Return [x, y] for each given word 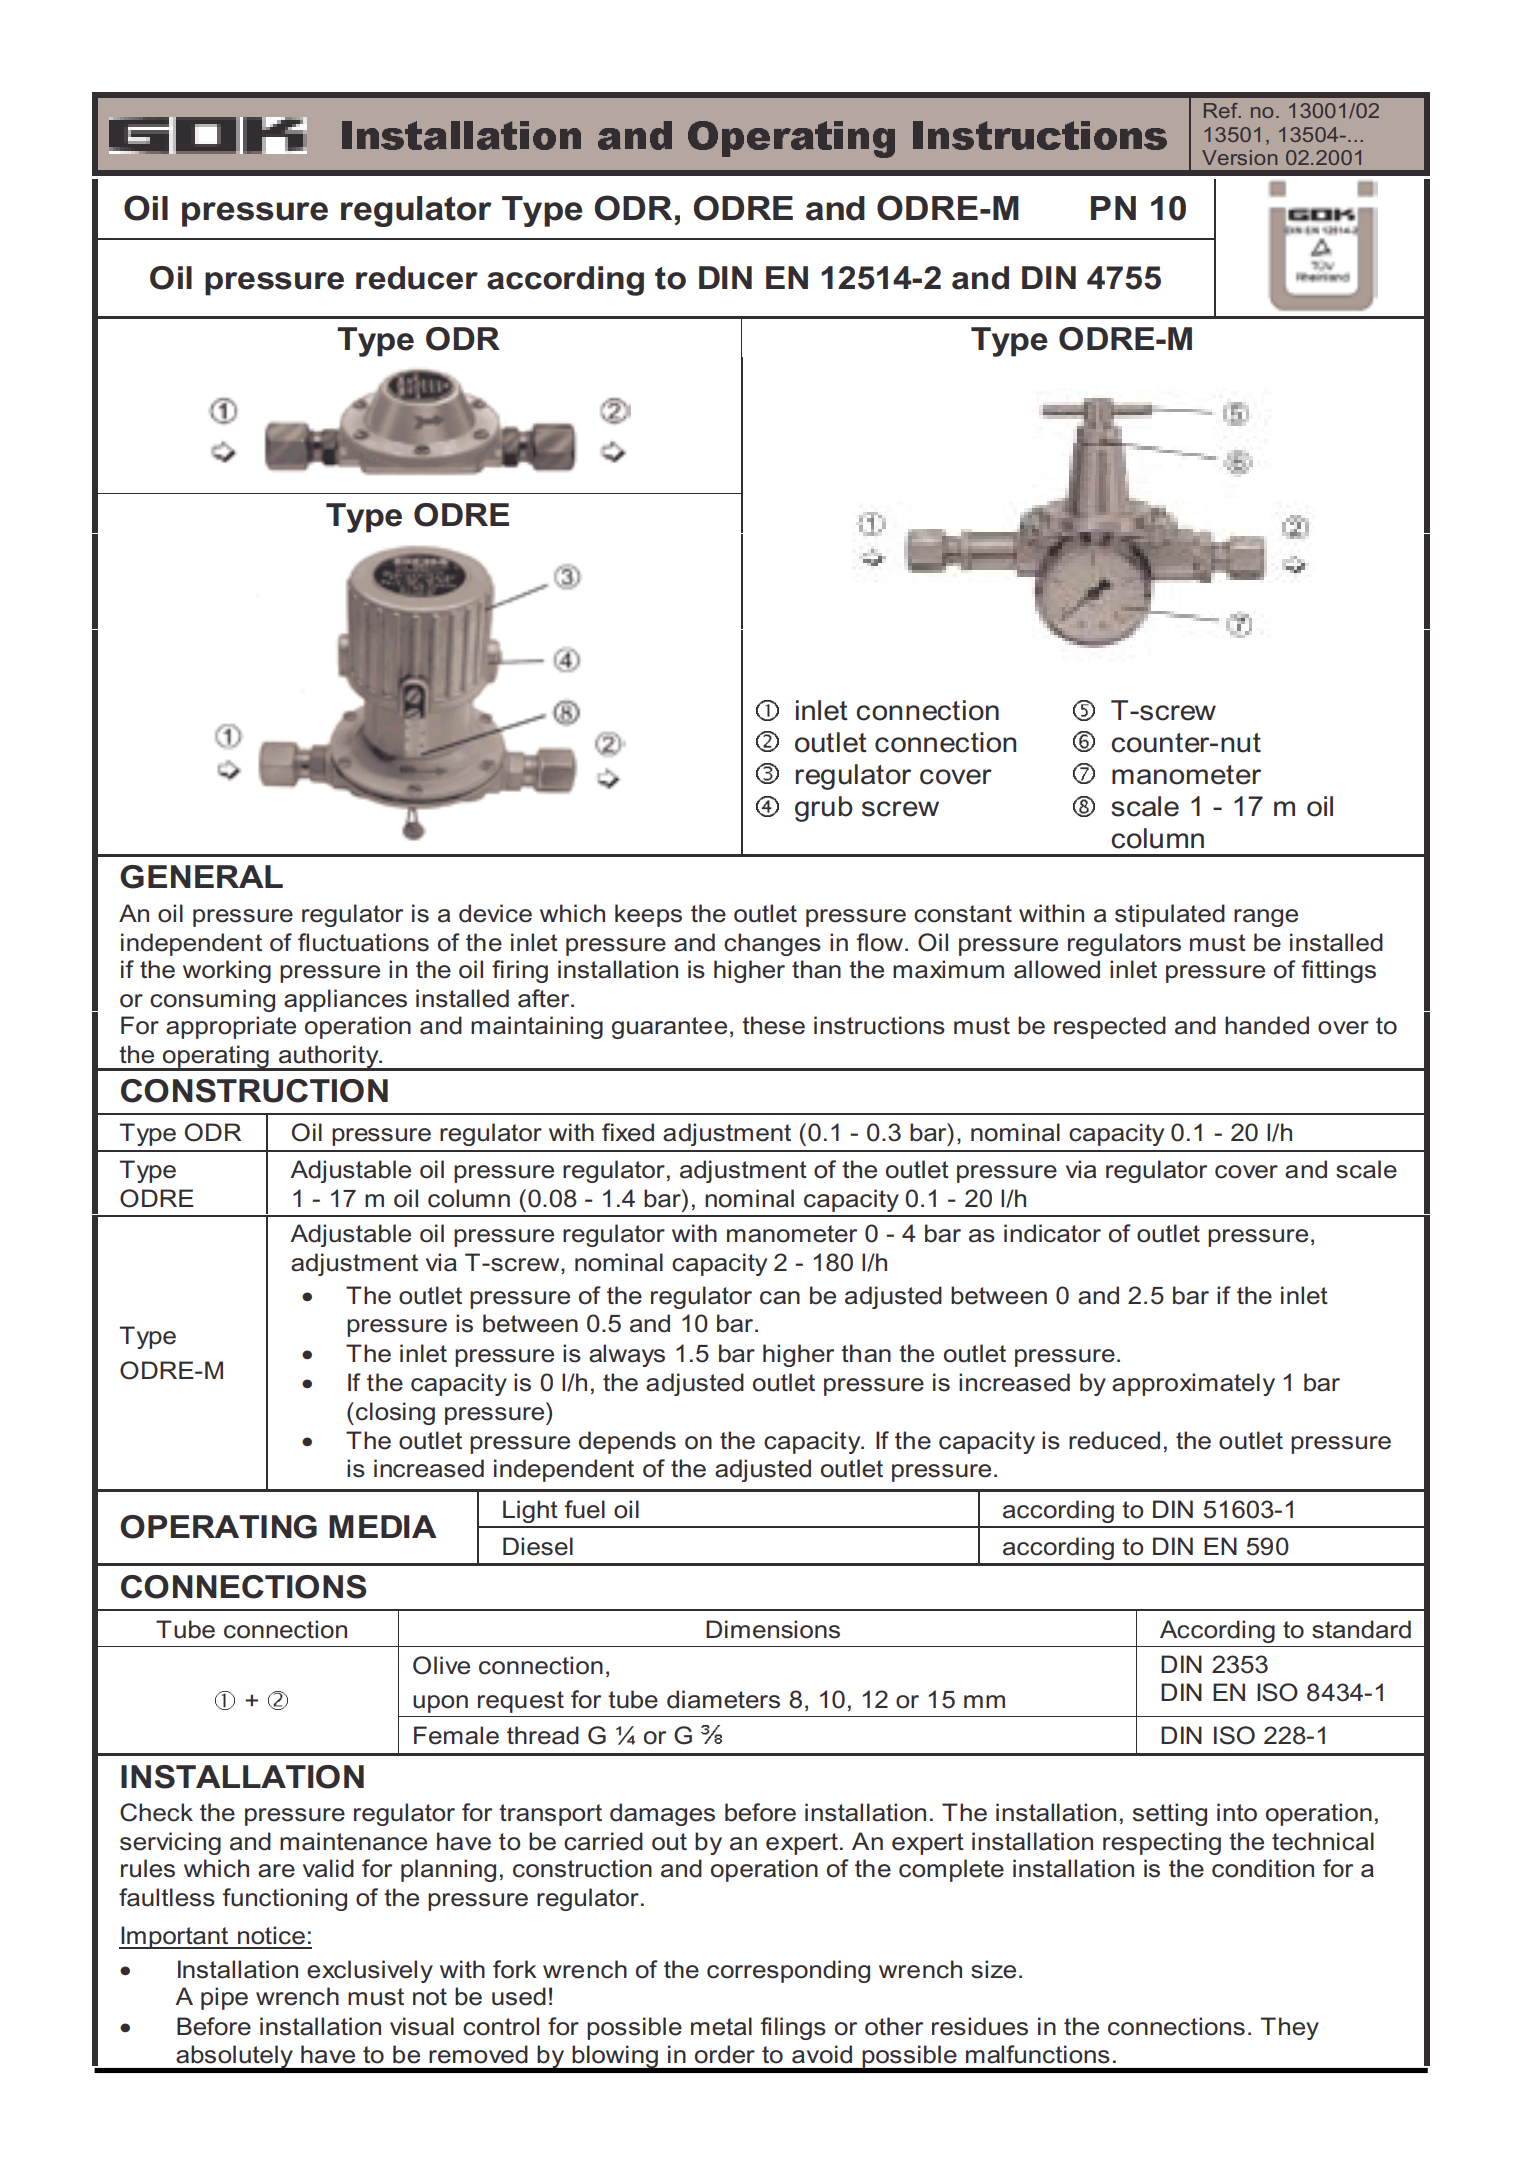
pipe [224, 1998]
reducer [417, 278]
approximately [1193, 1384]
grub [824, 809]
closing [395, 1413]
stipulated [1170, 915]
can [780, 1298]
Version [1239, 157]
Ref [1222, 110]
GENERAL [201, 877]
